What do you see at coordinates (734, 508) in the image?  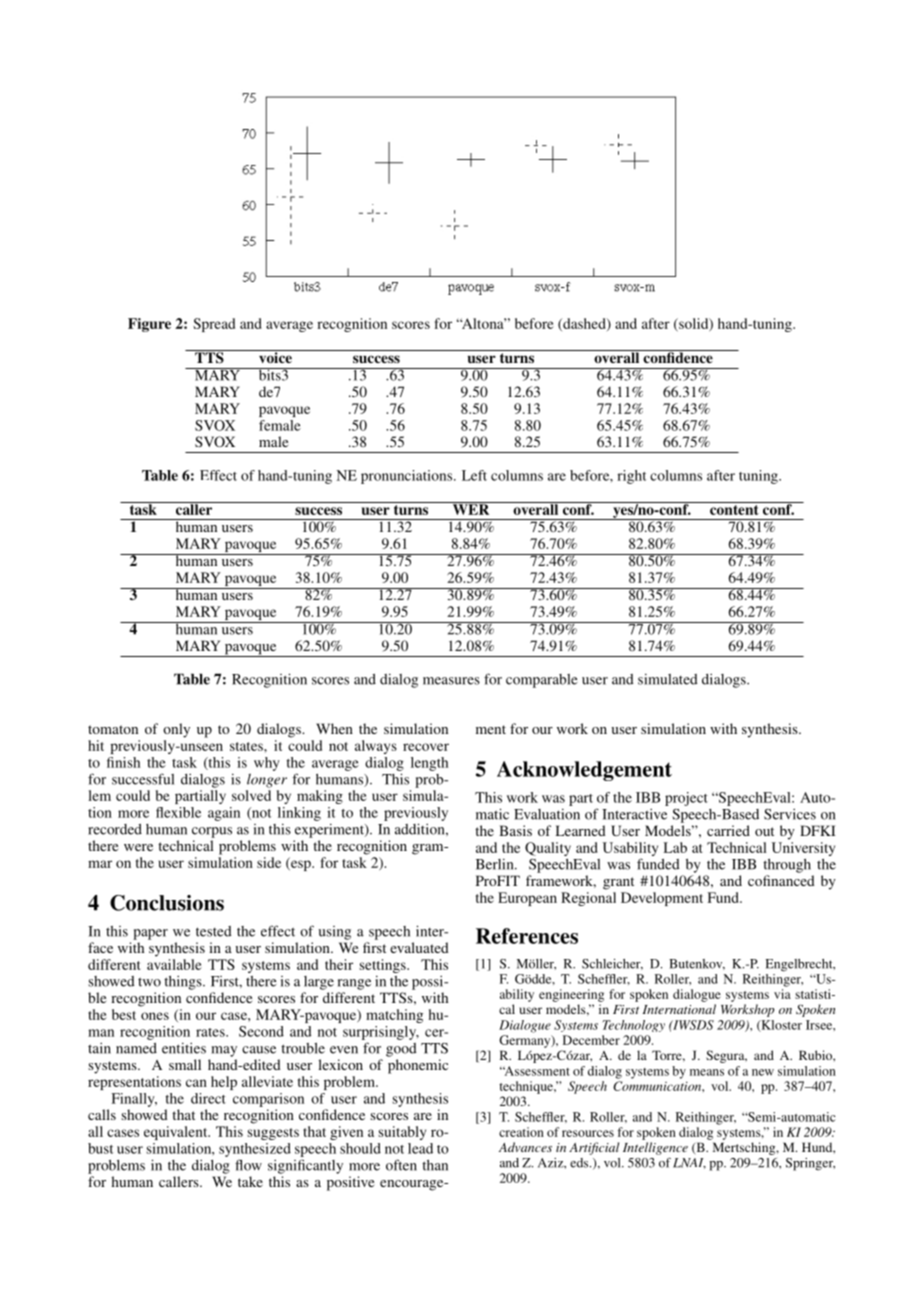 I see `content` at bounding box center [734, 508].
